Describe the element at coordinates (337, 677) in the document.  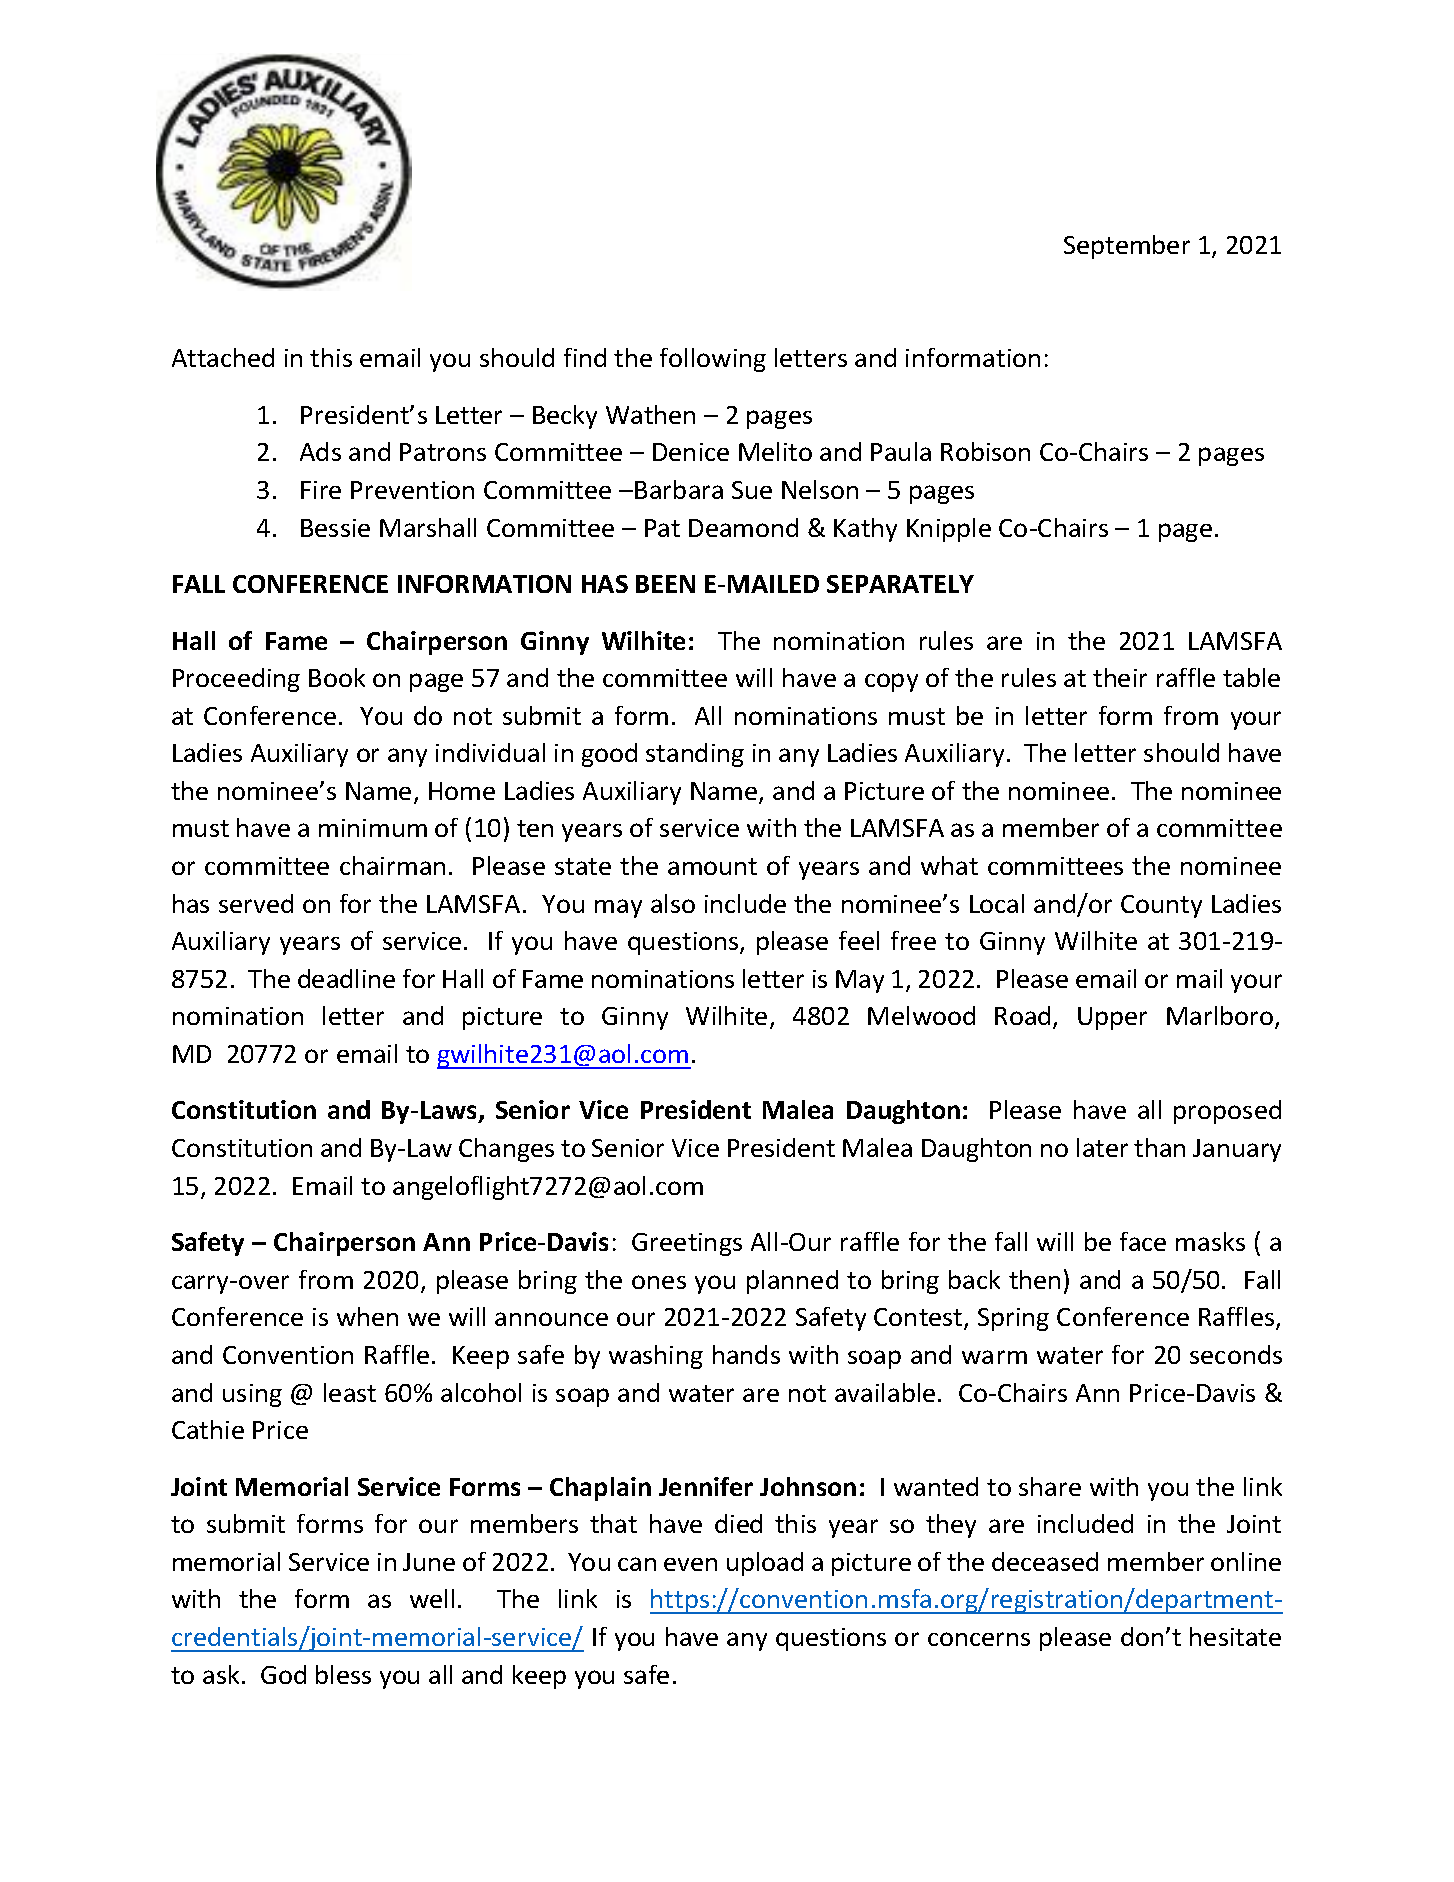
I see `Book` at that location.
